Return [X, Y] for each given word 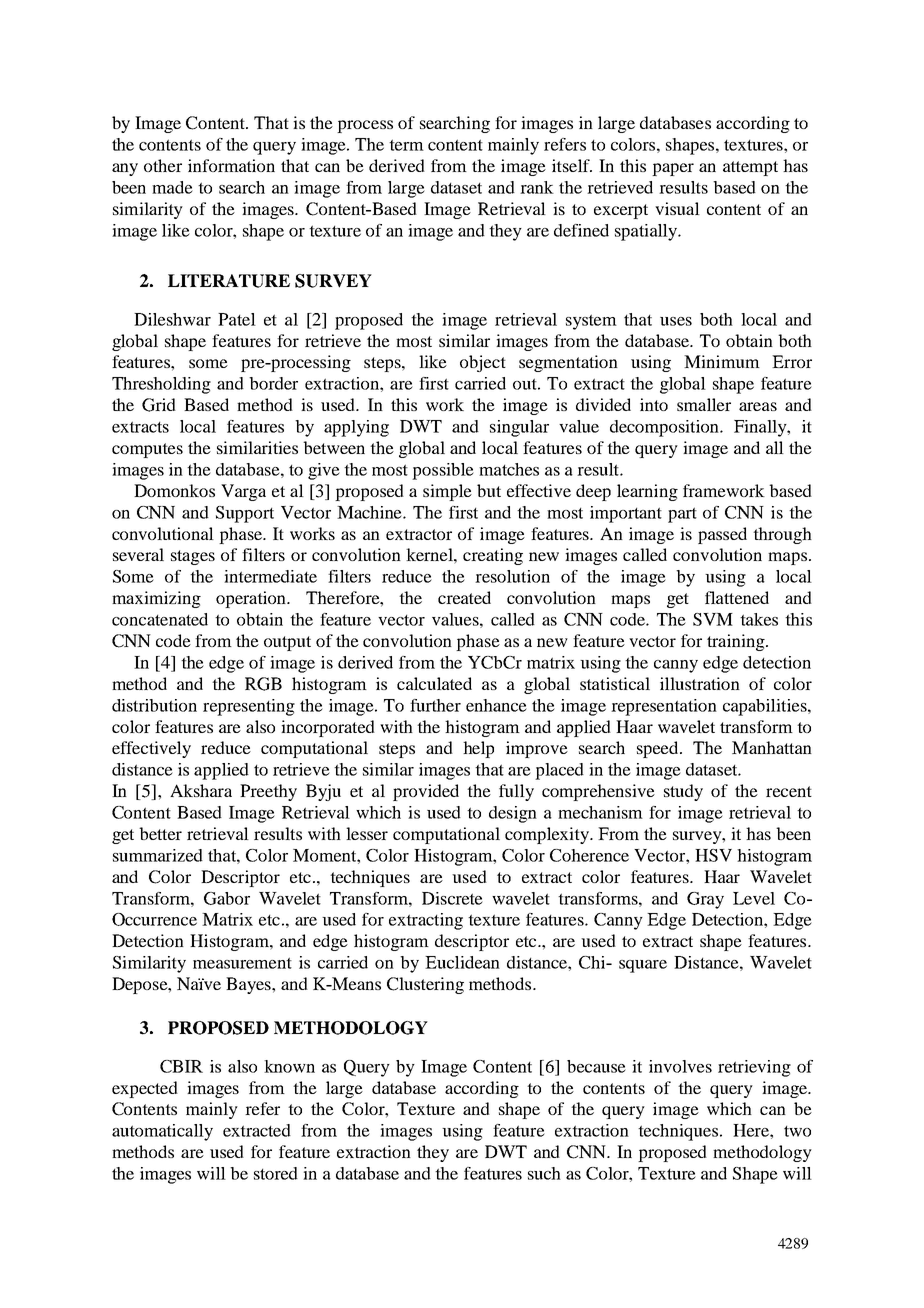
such [544, 1173]
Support [245, 514]
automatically [162, 1132]
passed [722, 535]
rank [537, 187]
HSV [713, 855]
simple [447, 492]
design [513, 814]
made [172, 187]
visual [677, 208]
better [160, 833]
